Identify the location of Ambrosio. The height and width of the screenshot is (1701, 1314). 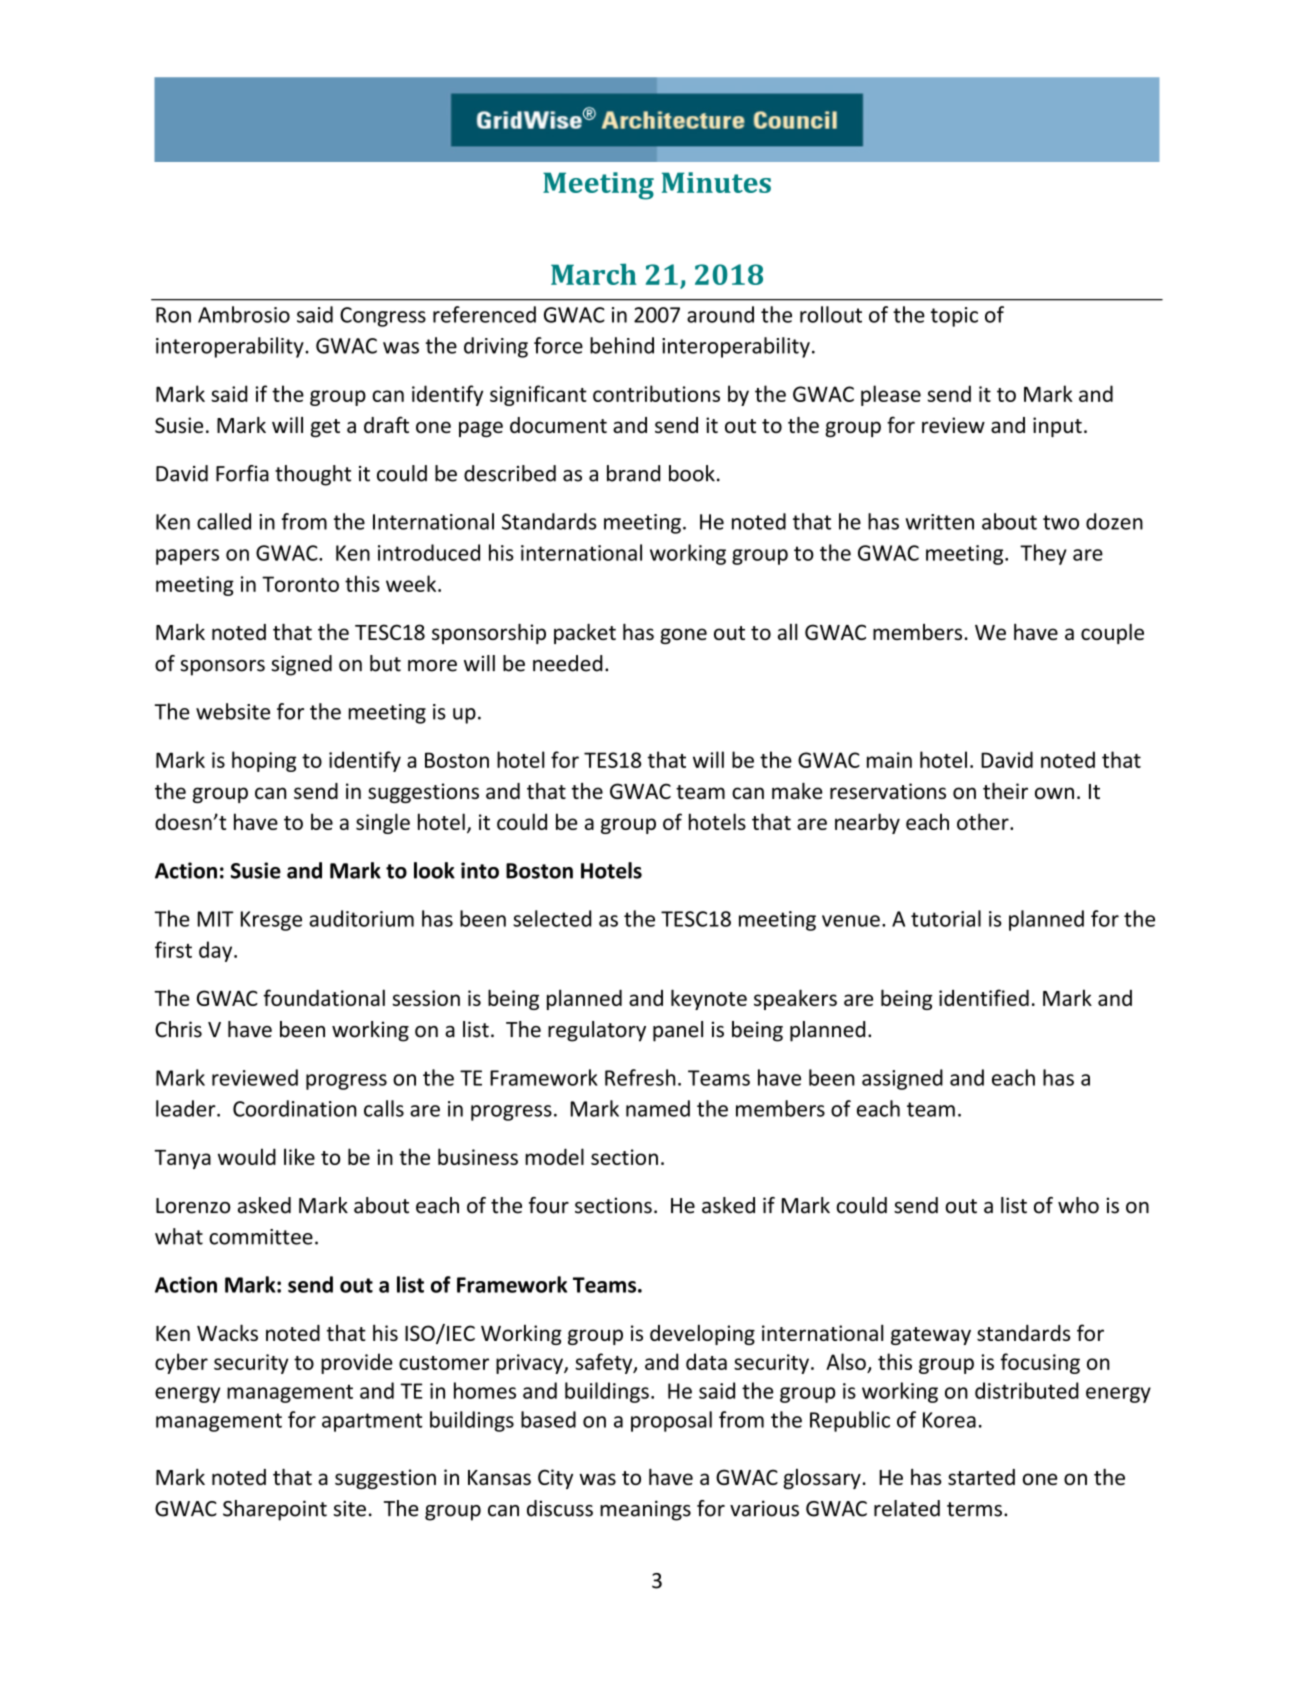
(244, 314).
